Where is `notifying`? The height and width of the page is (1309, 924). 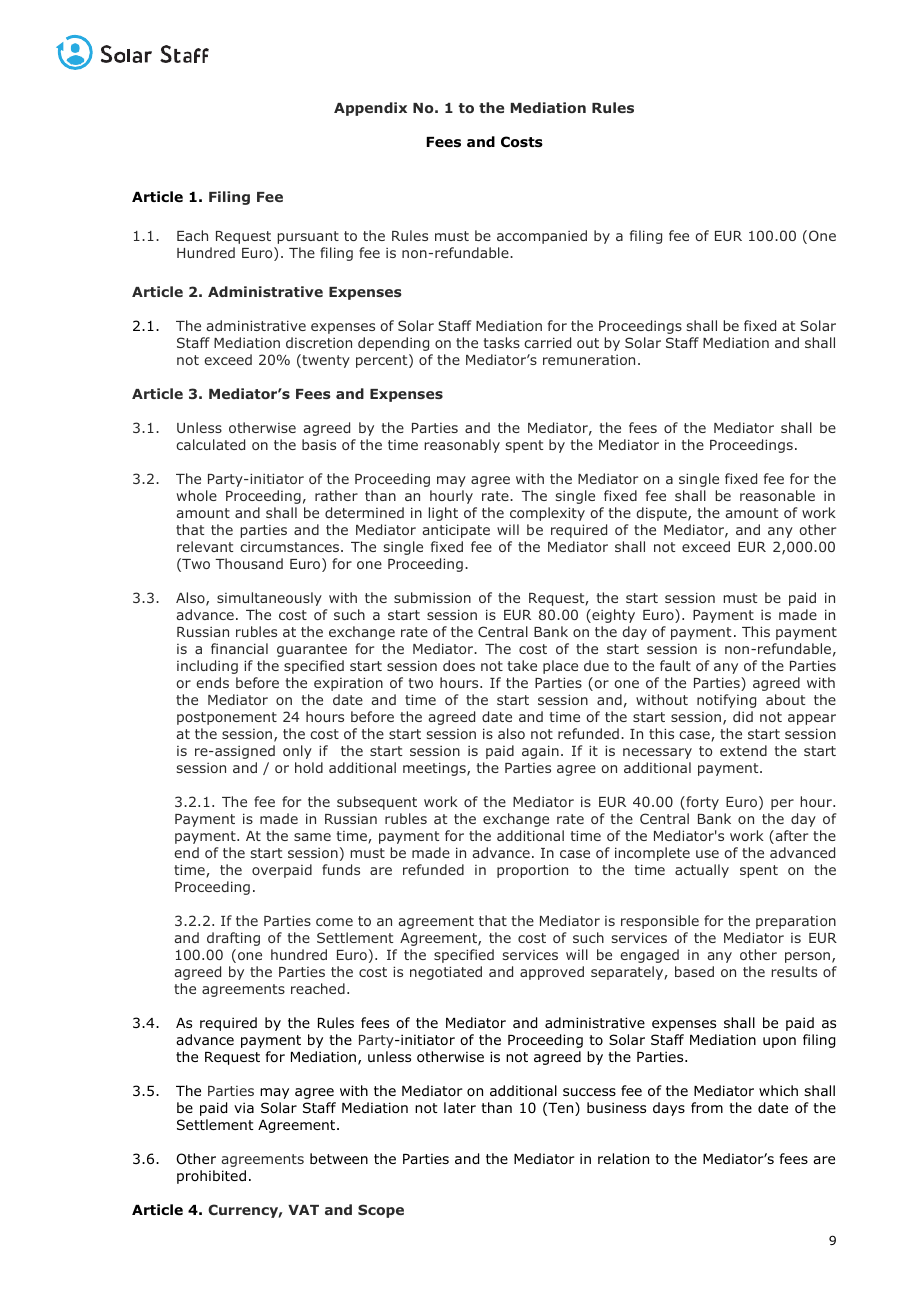
notifying is located at coordinates (726, 701).
